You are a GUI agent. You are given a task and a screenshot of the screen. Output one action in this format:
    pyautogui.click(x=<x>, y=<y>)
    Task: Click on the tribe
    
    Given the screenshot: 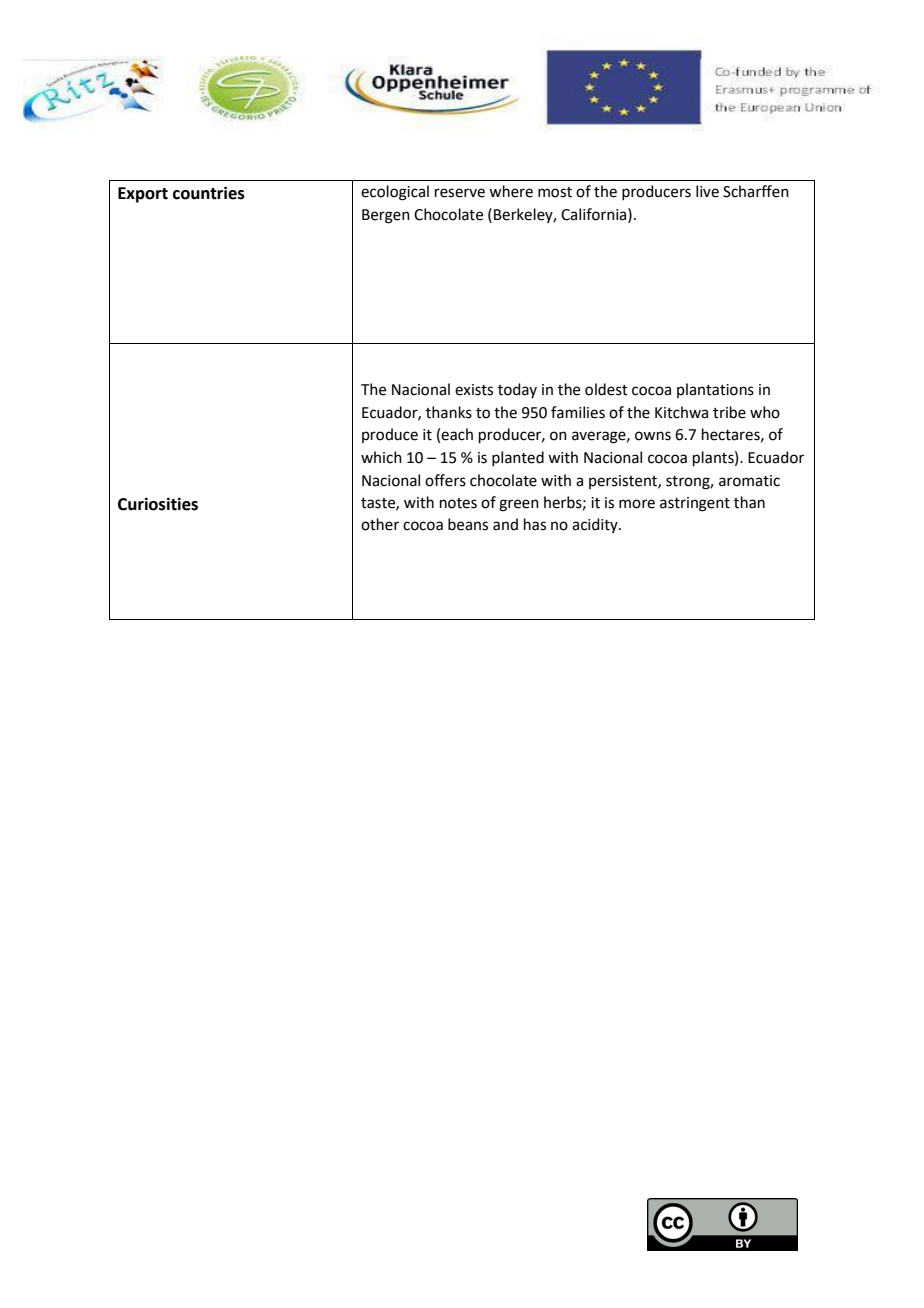 What is the action you would take?
    pyautogui.click(x=729, y=412)
